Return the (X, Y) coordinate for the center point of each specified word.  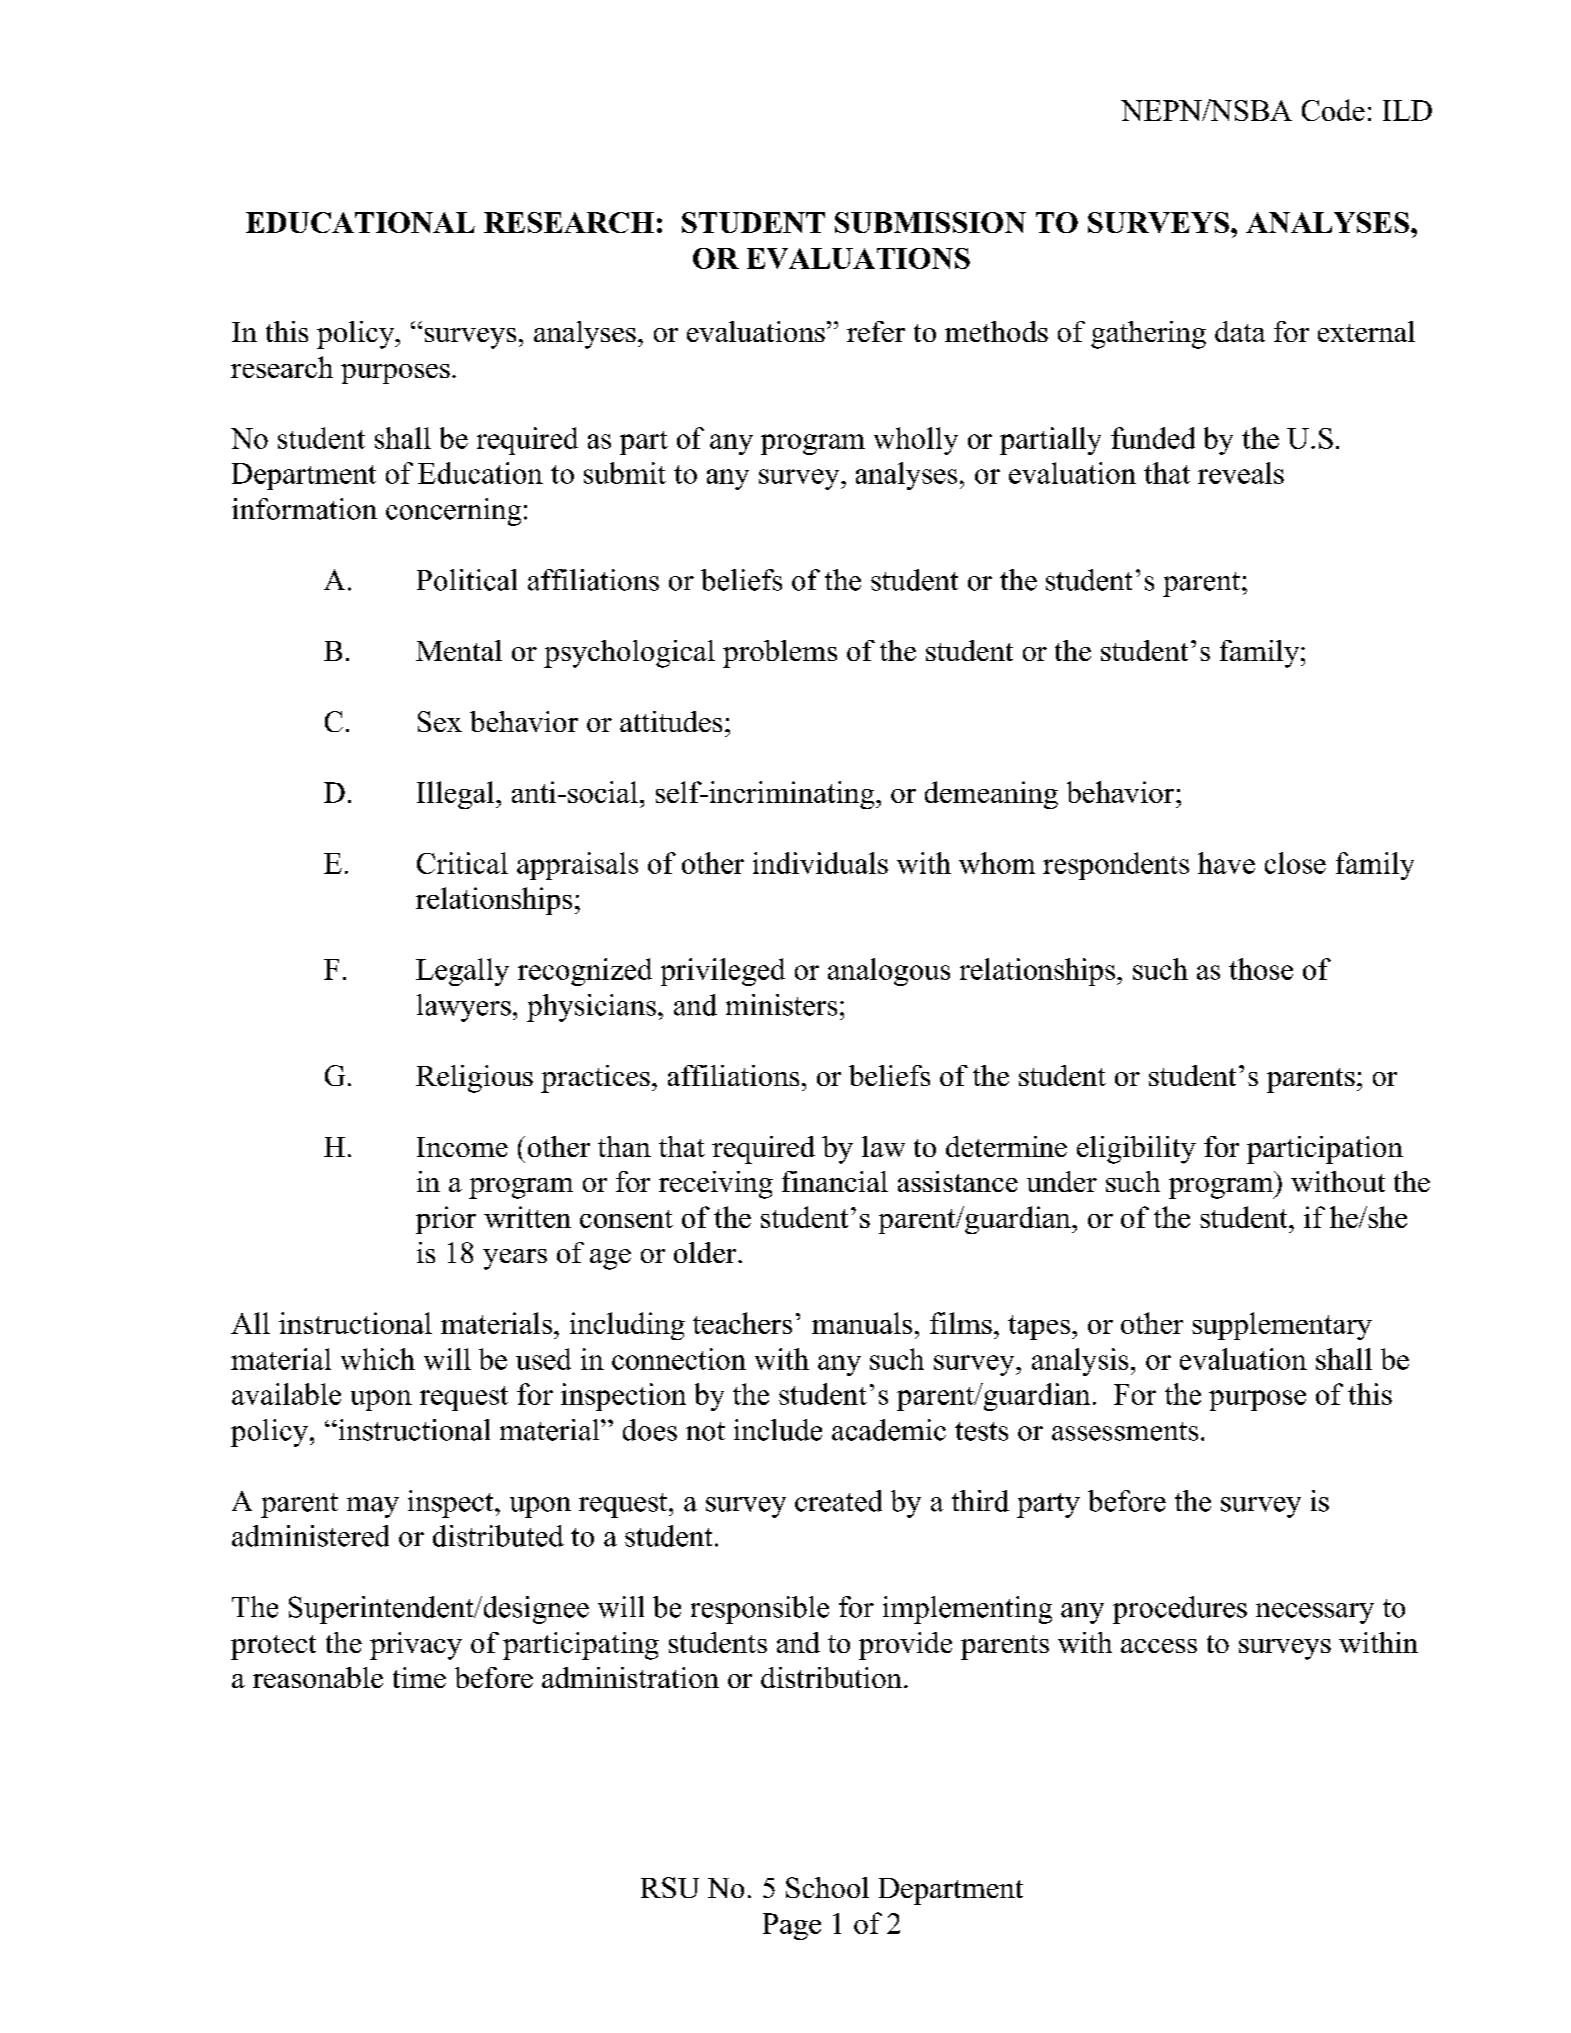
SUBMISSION (930, 222)
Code (1333, 110)
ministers (781, 1005)
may (373, 1507)
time (419, 1677)
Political (467, 580)
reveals (1241, 473)
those (1261, 969)
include (778, 1430)
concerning (453, 512)
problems (780, 654)
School (827, 1887)
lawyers (464, 1008)
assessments (1125, 1431)
